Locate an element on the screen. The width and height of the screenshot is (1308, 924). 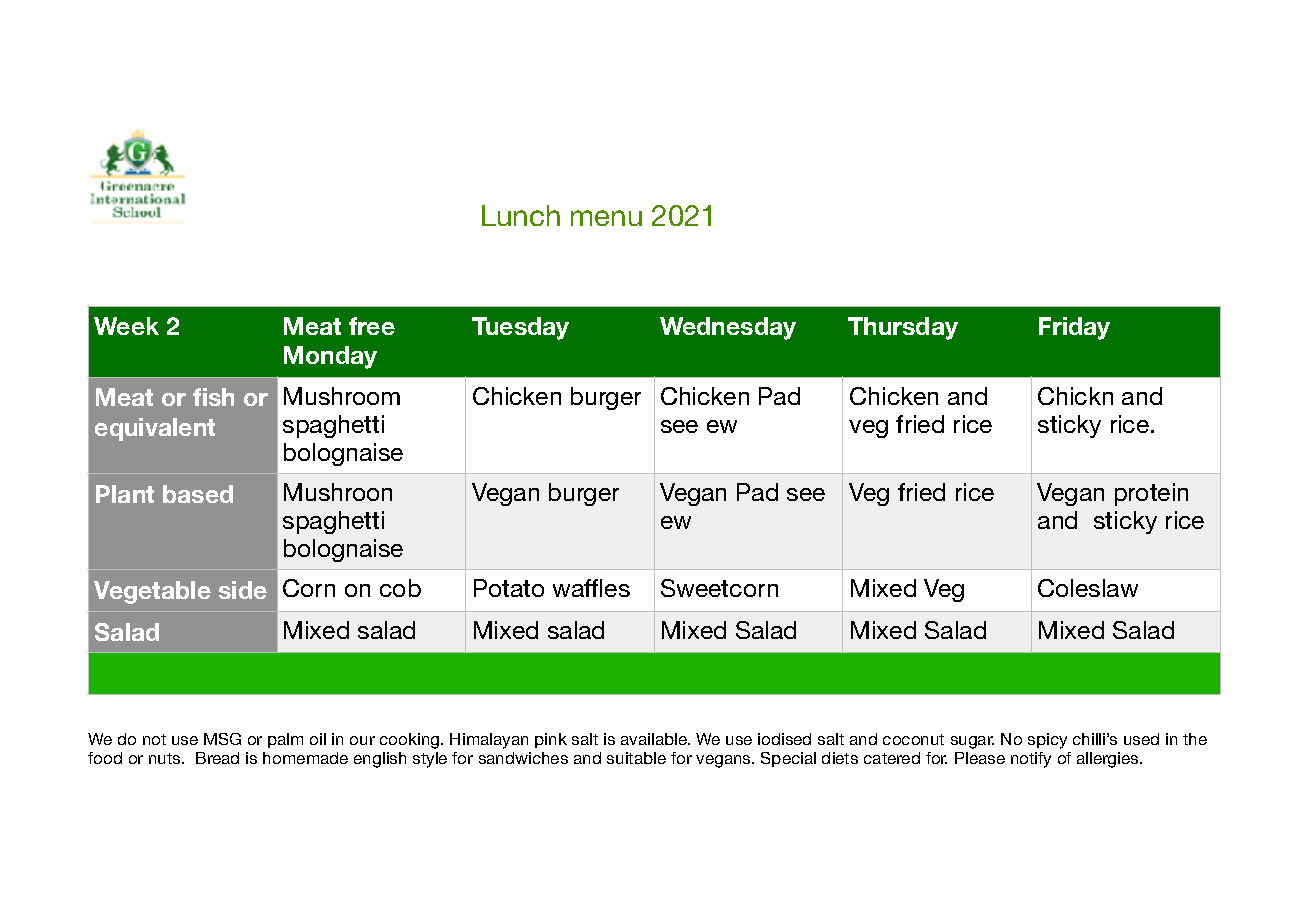
Wednesday is located at coordinates (728, 328).
